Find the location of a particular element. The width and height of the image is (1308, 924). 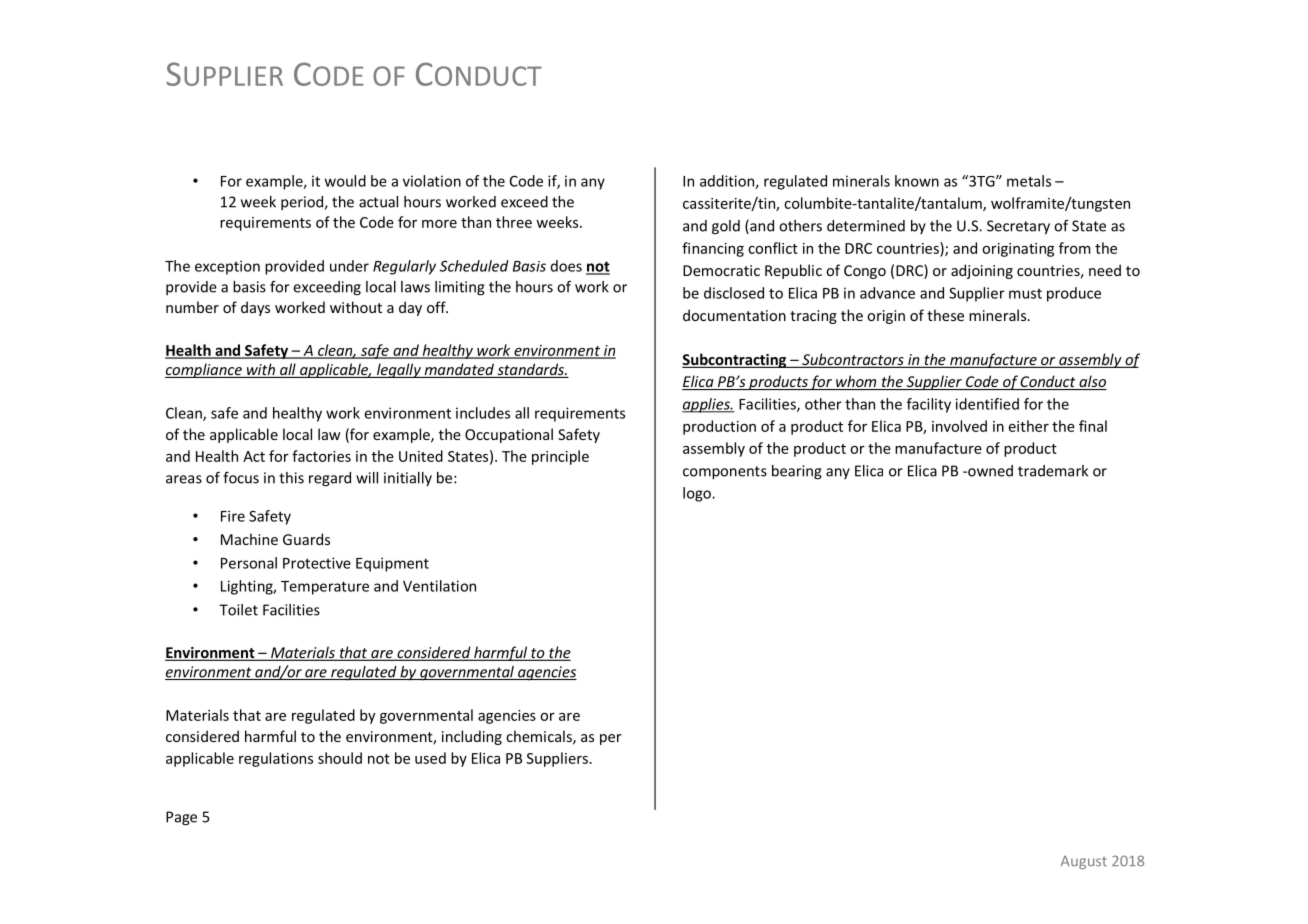

gold is located at coordinates (726, 227).
